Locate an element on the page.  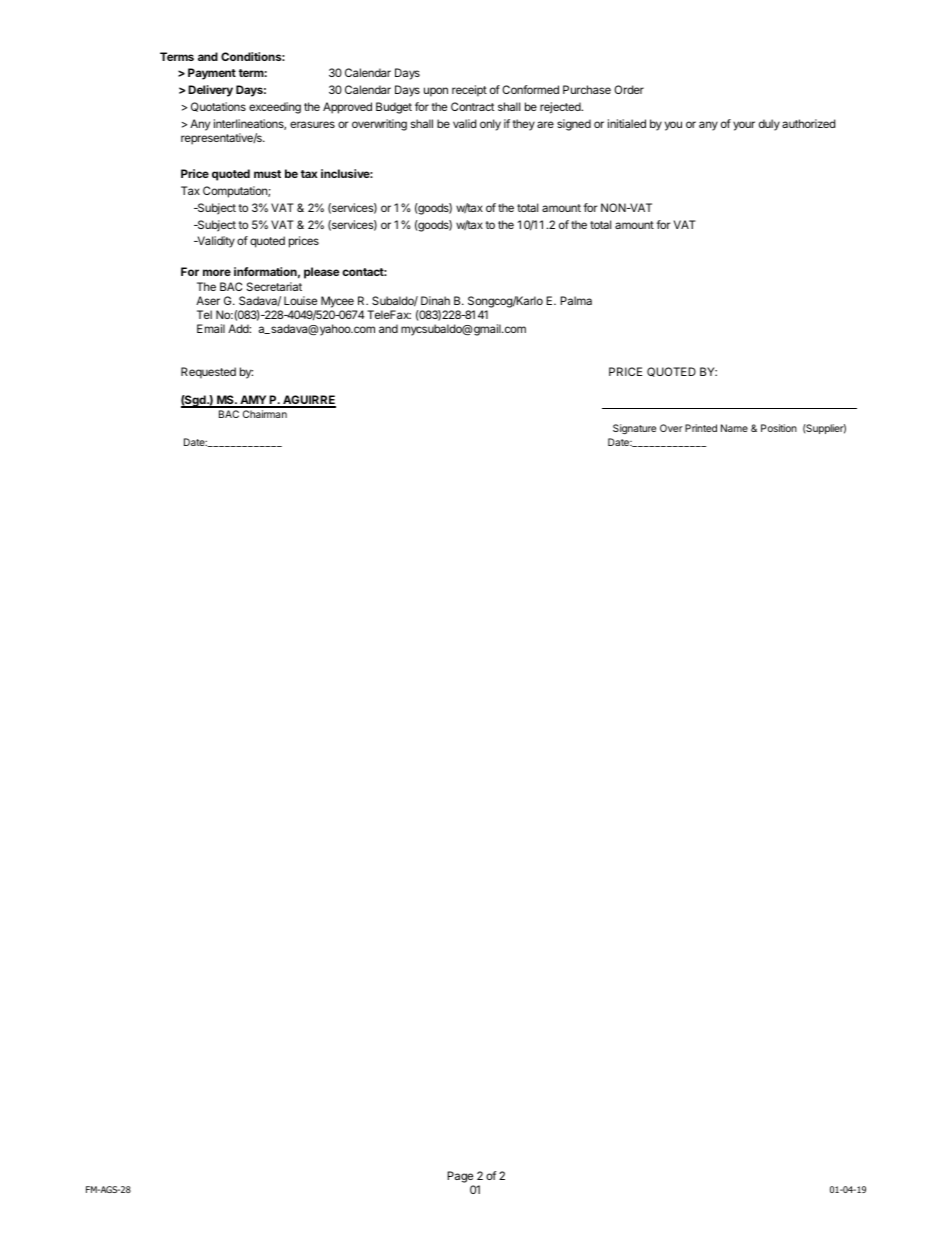
Chairman is located at coordinates (265, 414).
